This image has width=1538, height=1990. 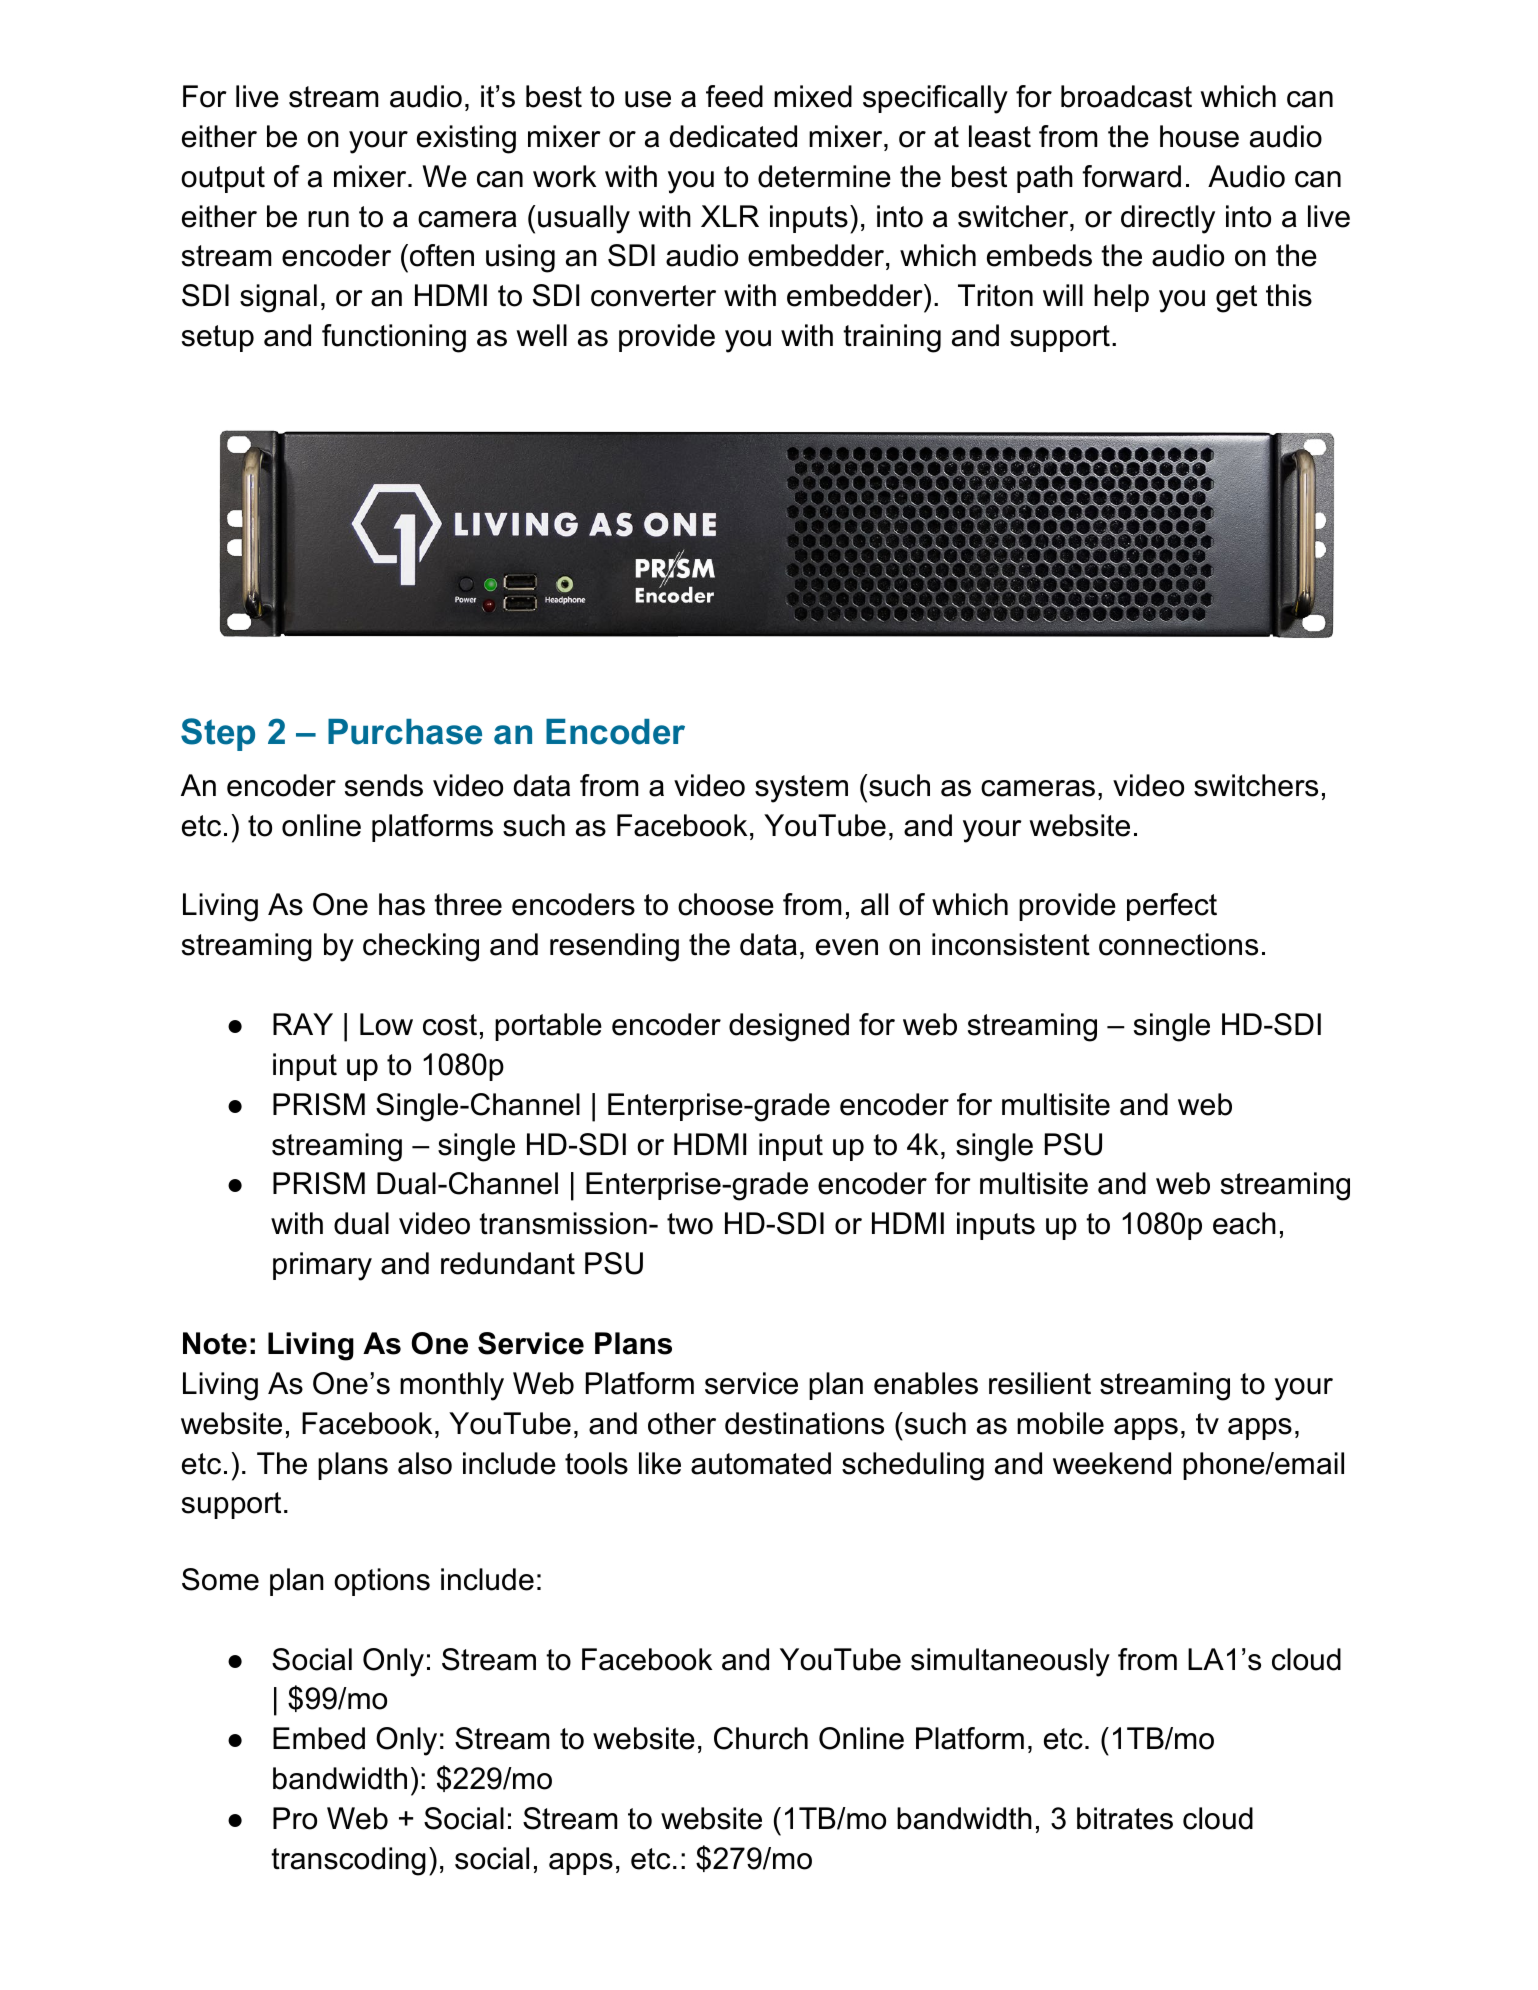 I want to click on primary, so click(x=322, y=1266).
